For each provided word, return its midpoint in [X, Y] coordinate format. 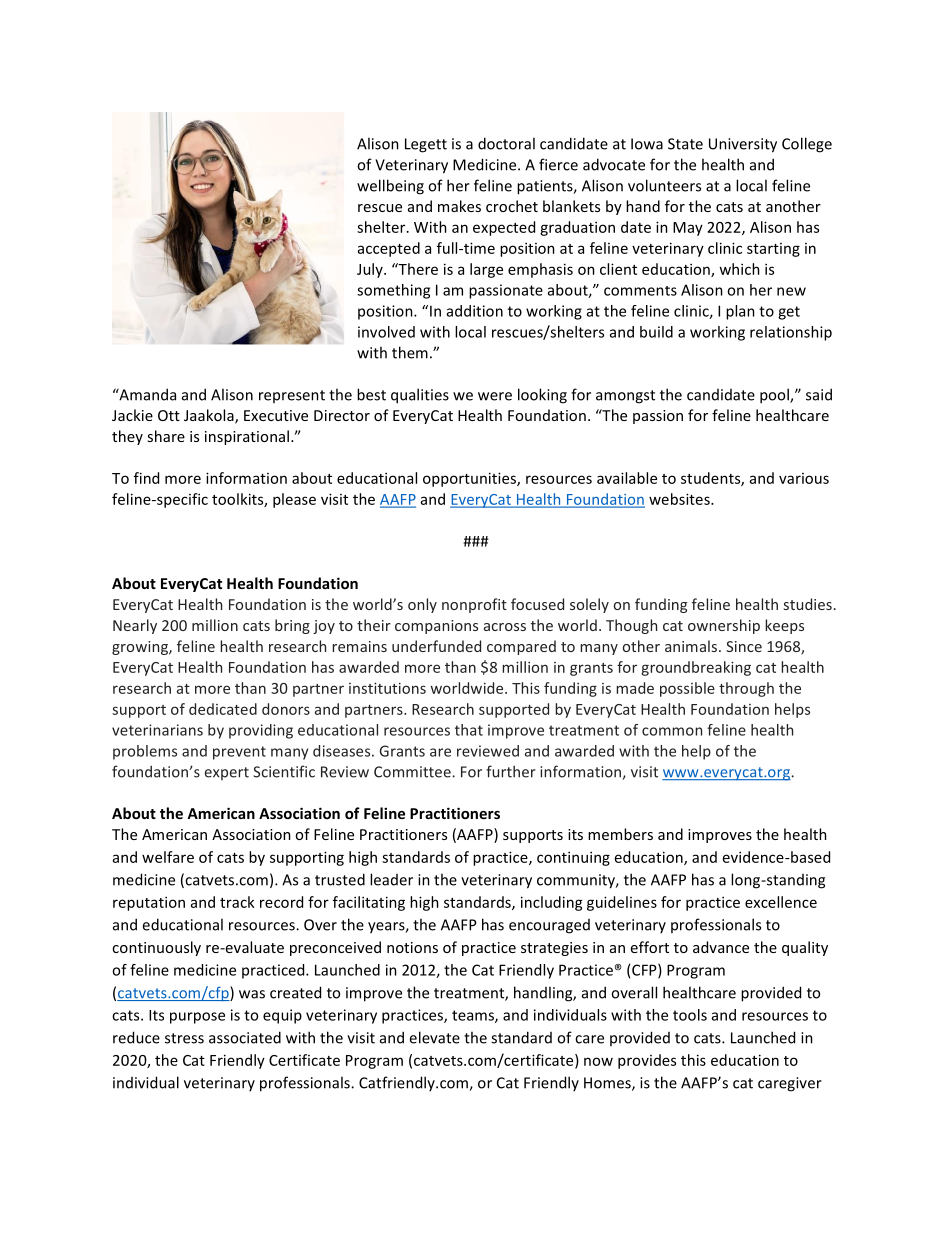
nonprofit [474, 605]
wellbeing [390, 187]
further [511, 771]
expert [227, 773]
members [620, 834]
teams [474, 1016]
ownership [724, 626]
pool [775, 396]
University [743, 145]
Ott [169, 415]
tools [690, 1015]
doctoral [506, 143]
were [495, 396]
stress [184, 1038]
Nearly [135, 626]
